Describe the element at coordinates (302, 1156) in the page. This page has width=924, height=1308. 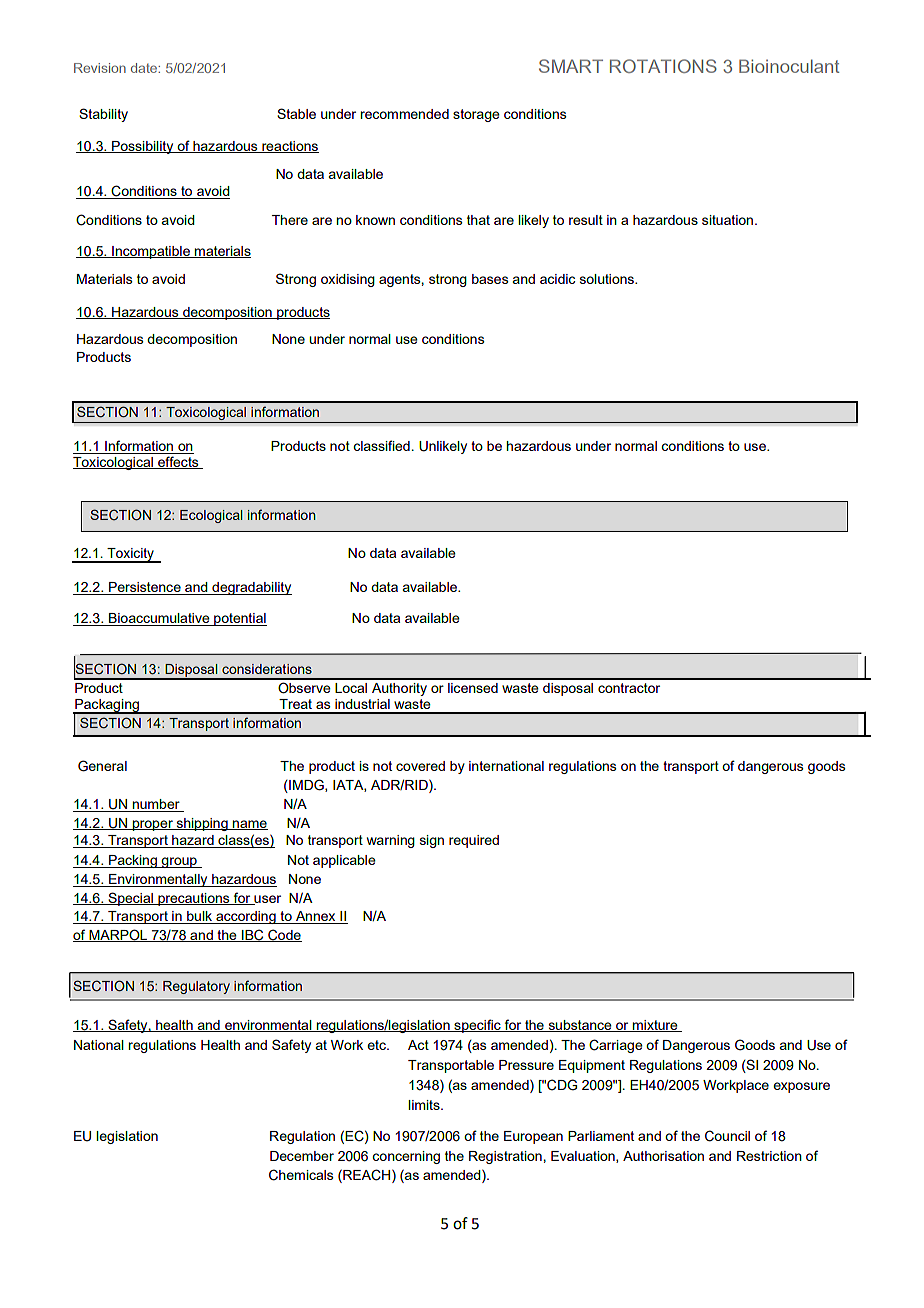
I see `December` at that location.
